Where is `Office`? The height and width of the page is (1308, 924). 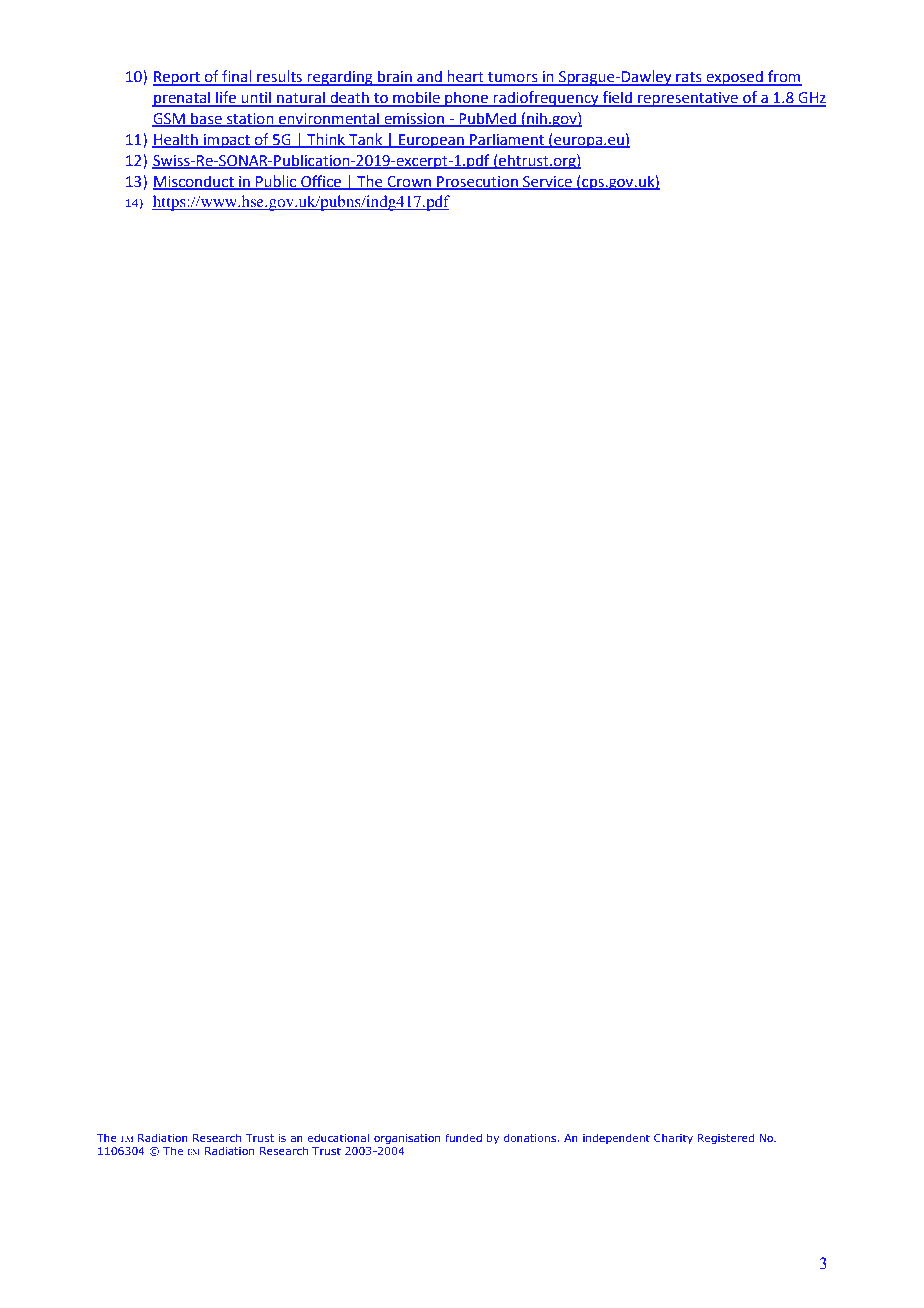 Office is located at coordinates (321, 182).
